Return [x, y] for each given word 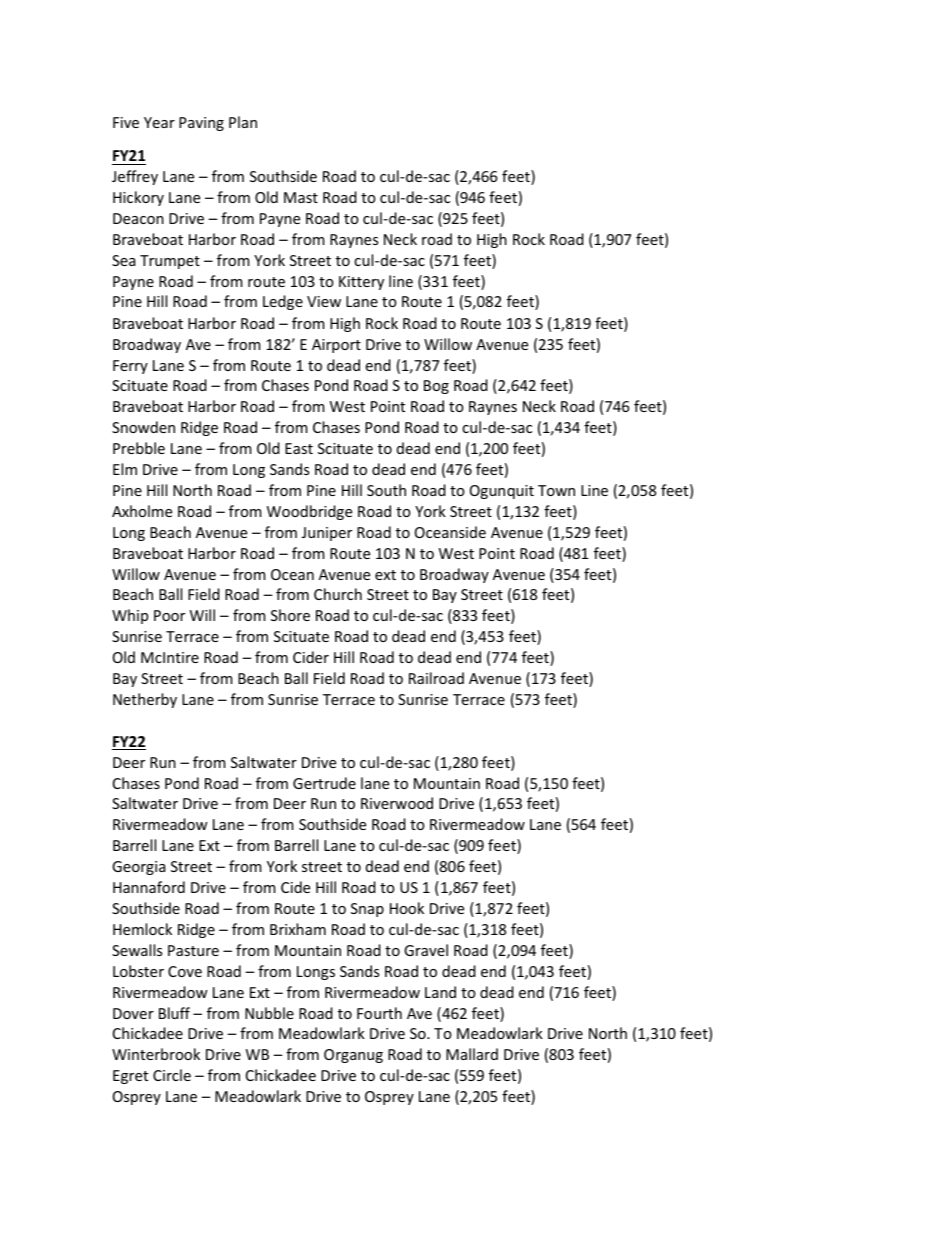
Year [159, 122]
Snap [367, 910]
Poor [169, 615]
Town [556, 490]
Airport [336, 346]
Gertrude [324, 783]
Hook [407, 908]
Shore [290, 615]
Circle [172, 1075]
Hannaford [149, 887]
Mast [301, 197]
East [299, 448]
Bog [436, 387]
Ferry [130, 367]
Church [338, 594]
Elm [125, 469]
